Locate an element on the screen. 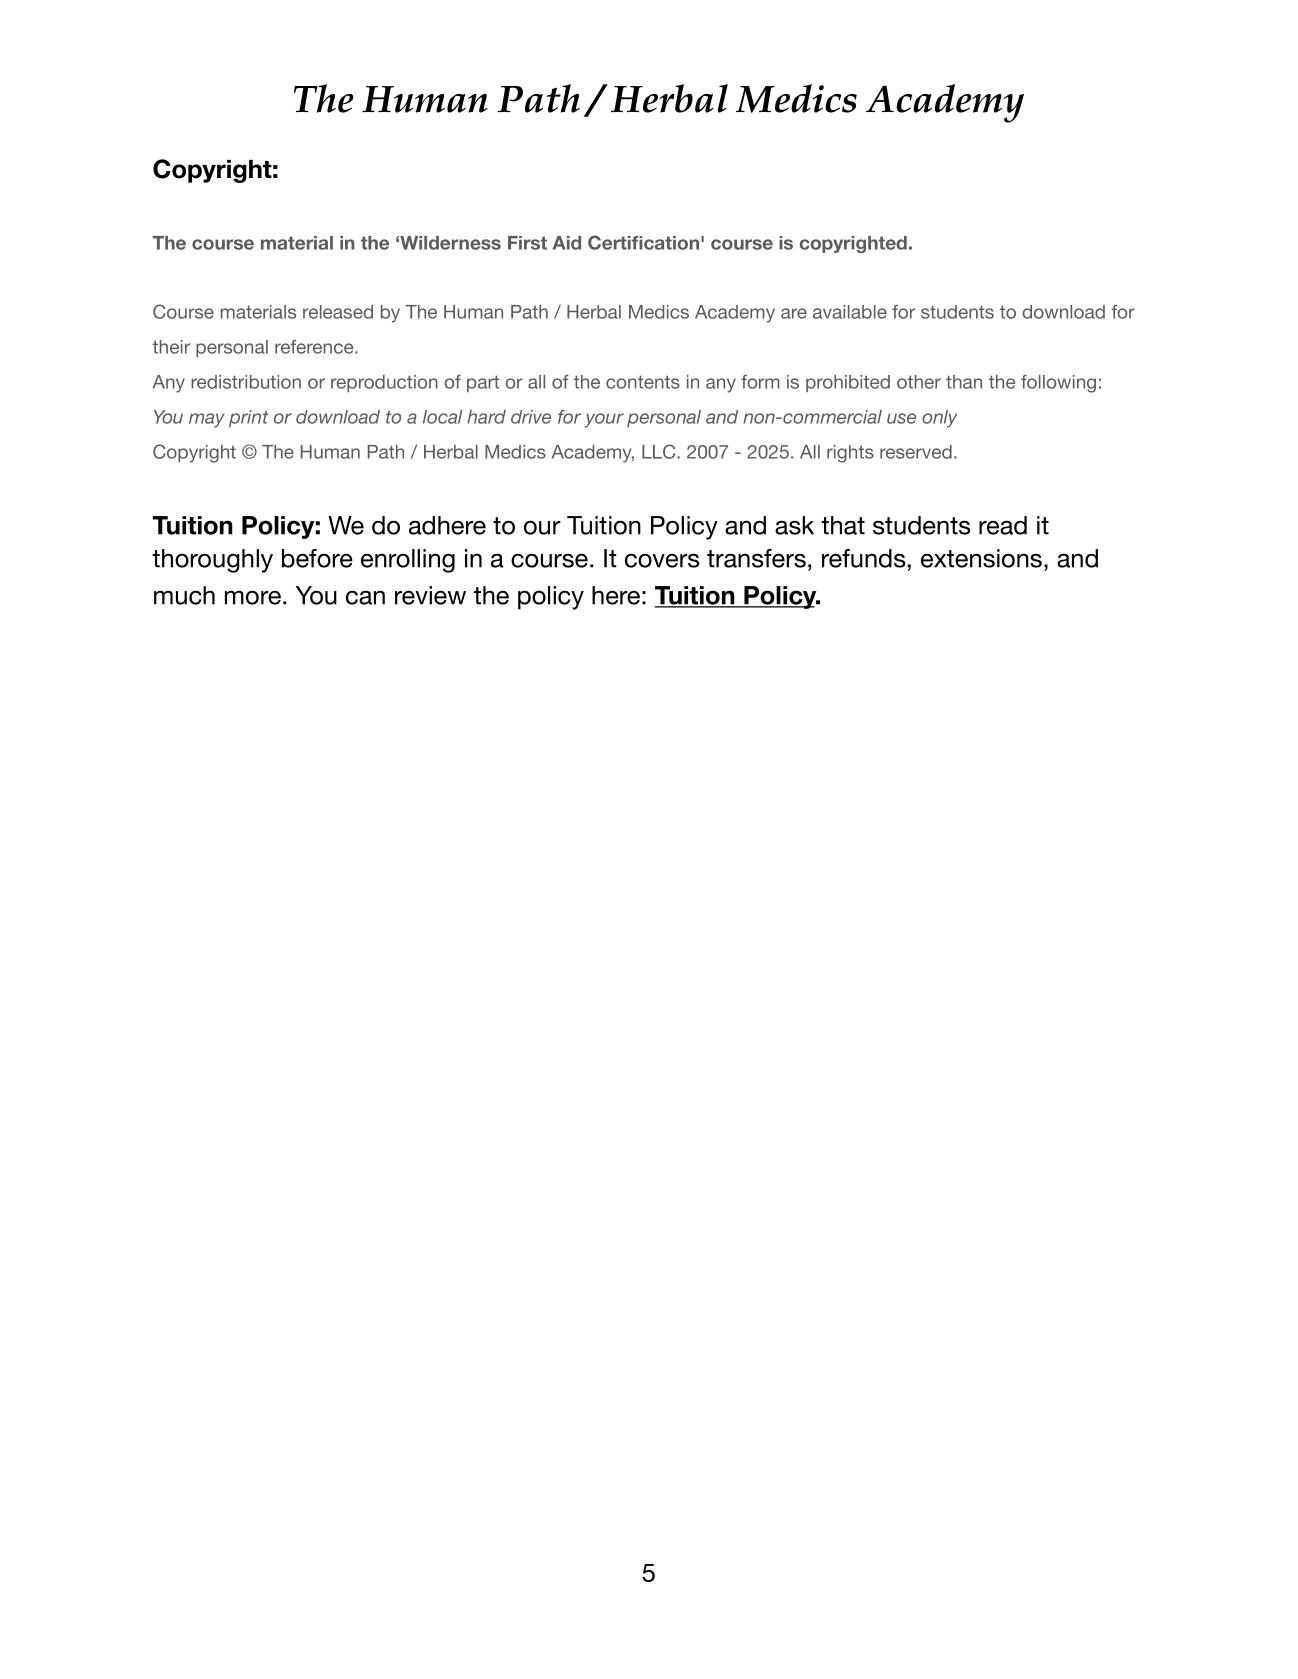 The image size is (1298, 1679). their is located at coordinates (171, 347).
